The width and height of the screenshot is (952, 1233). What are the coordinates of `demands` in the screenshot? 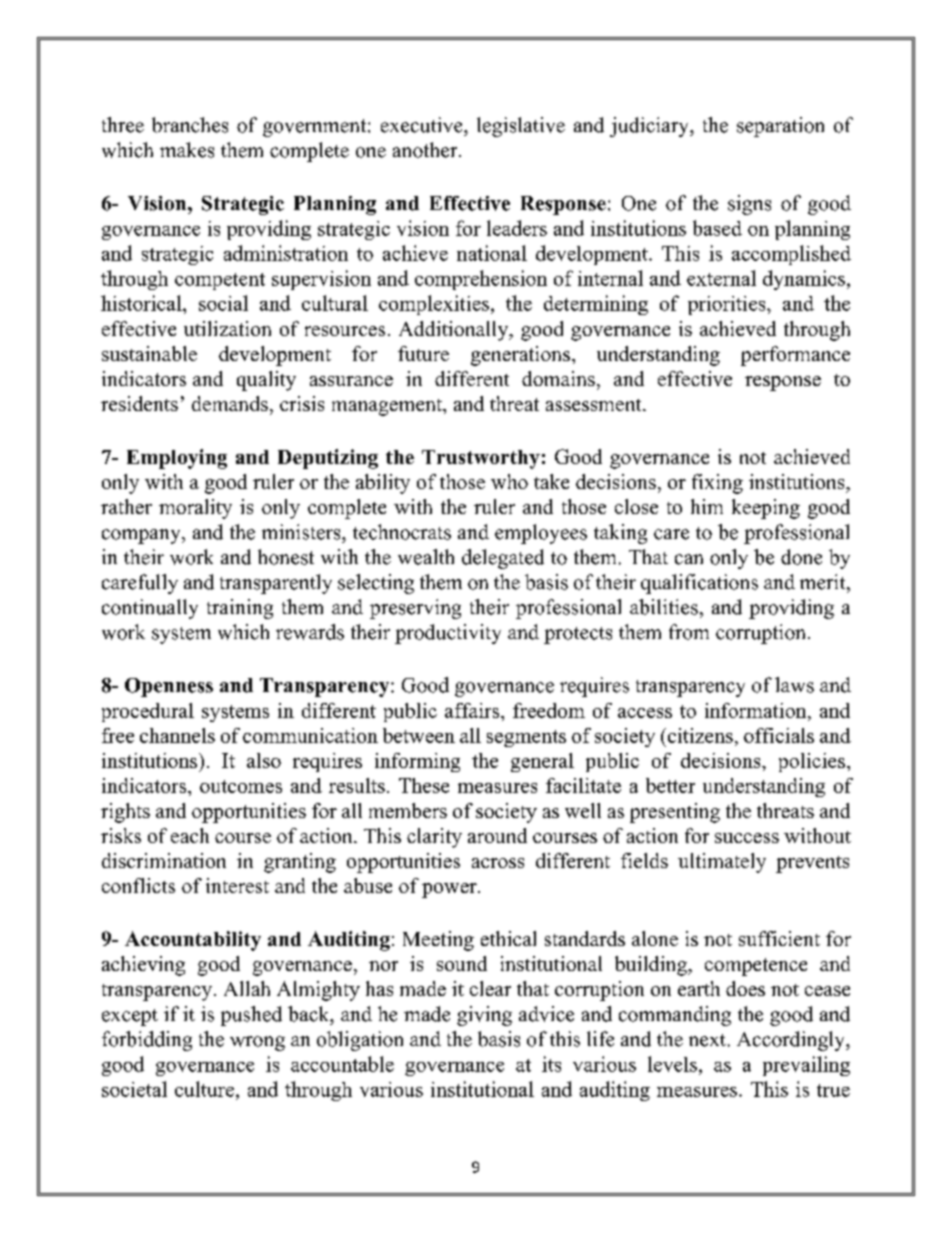 It's located at (230, 403).
